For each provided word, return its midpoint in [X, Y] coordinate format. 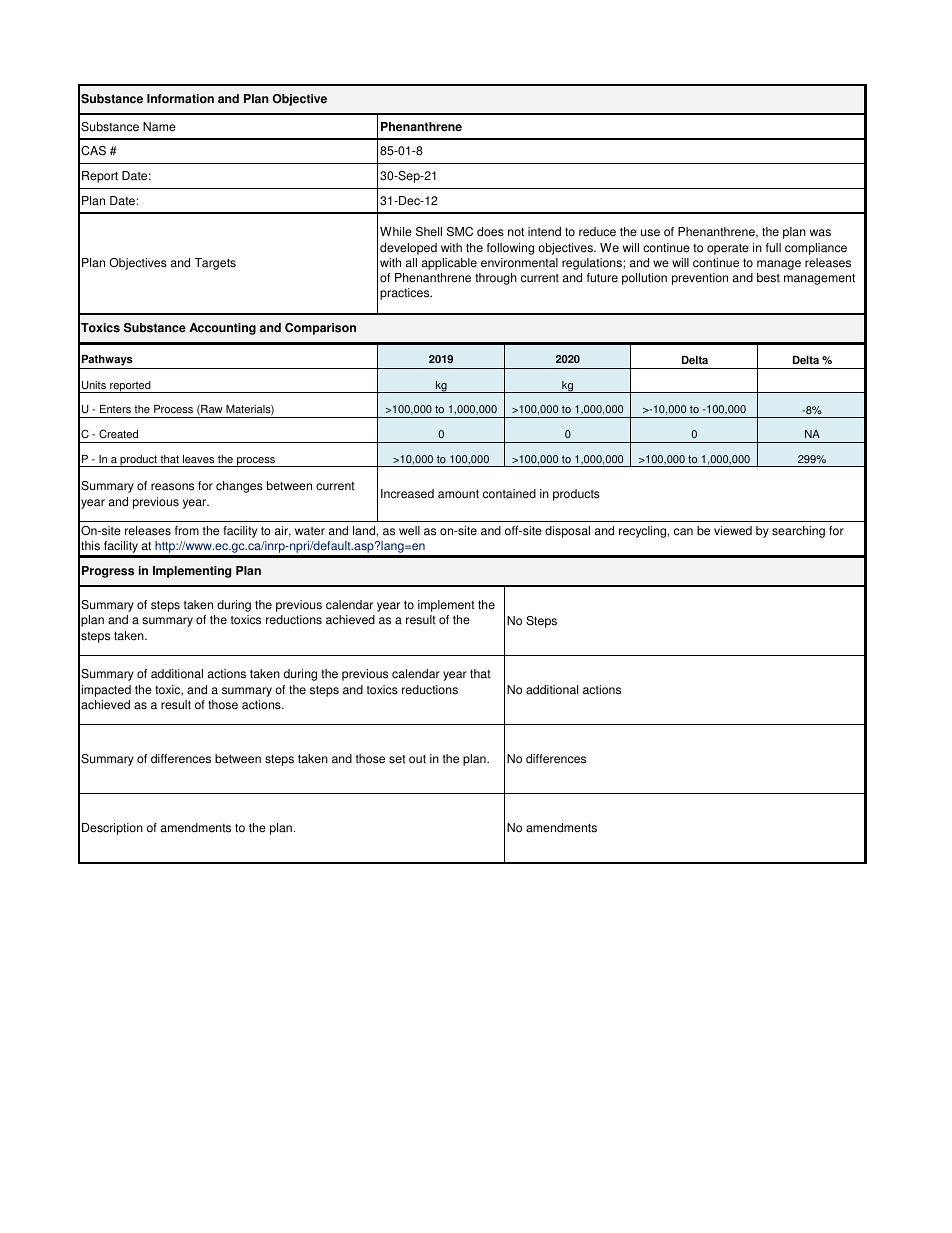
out [417, 759]
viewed [733, 531]
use [650, 233]
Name [159, 127]
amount [458, 494]
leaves [198, 459]
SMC [460, 232]
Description [112, 829]
